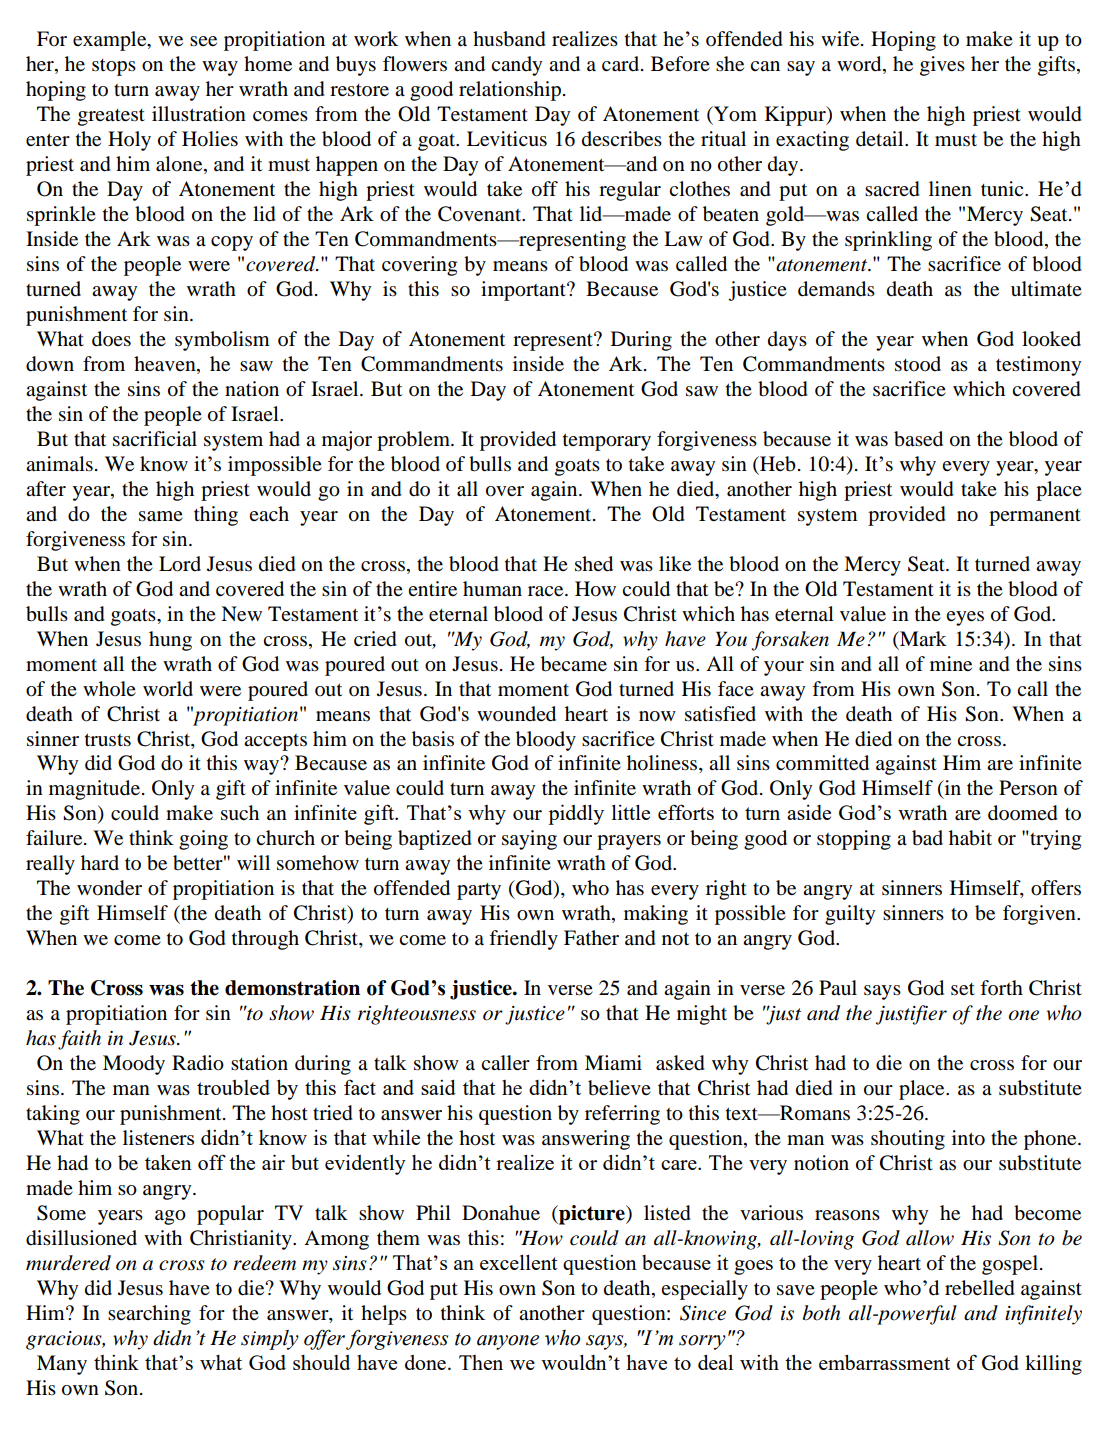 This screenshot has width=1108, height=1433. Describe the element at coordinates (516, 714) in the screenshot. I see `wounded` at that location.
